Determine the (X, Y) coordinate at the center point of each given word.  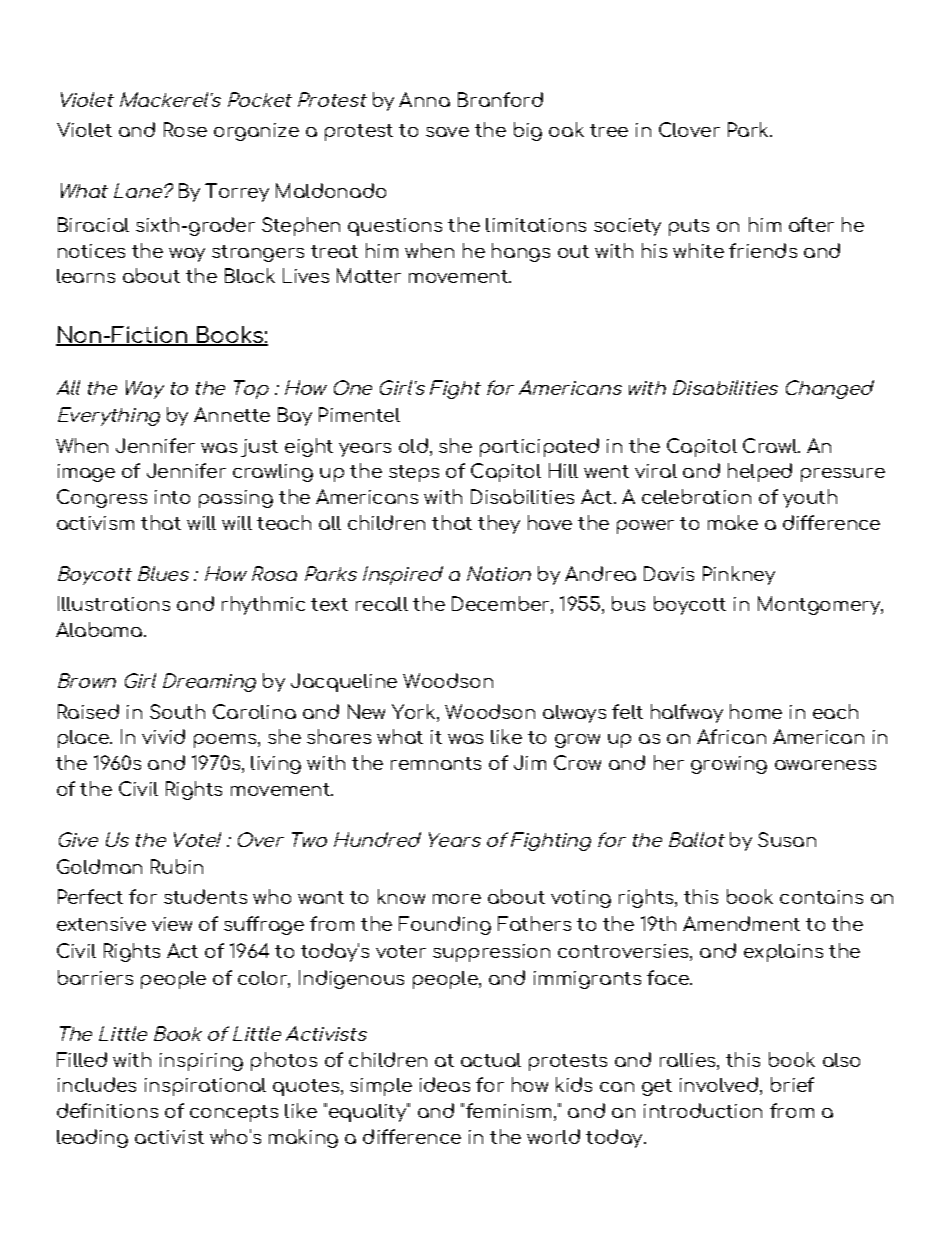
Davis (669, 573)
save (447, 132)
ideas (445, 1084)
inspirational (205, 1087)
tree (609, 130)
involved (719, 1084)
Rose (185, 129)
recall (382, 604)
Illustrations (114, 603)
